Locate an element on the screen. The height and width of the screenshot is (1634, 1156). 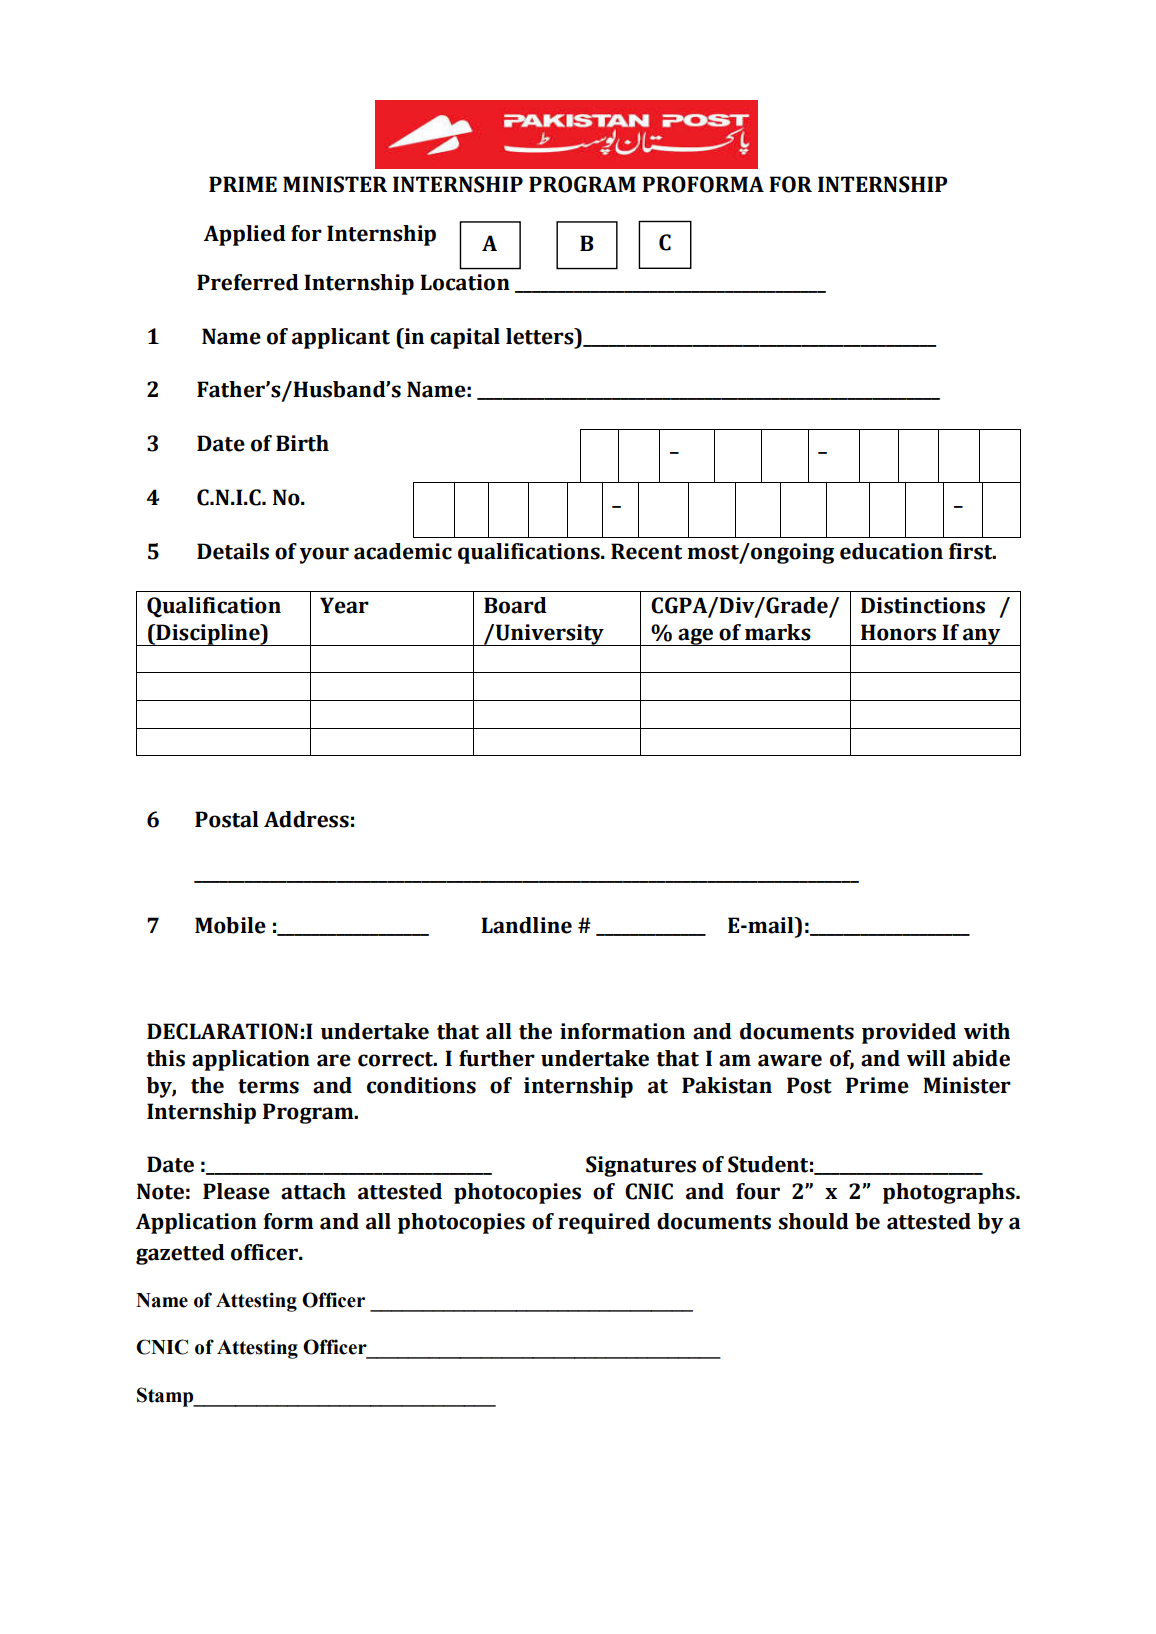
capital is located at coordinates (465, 338).
